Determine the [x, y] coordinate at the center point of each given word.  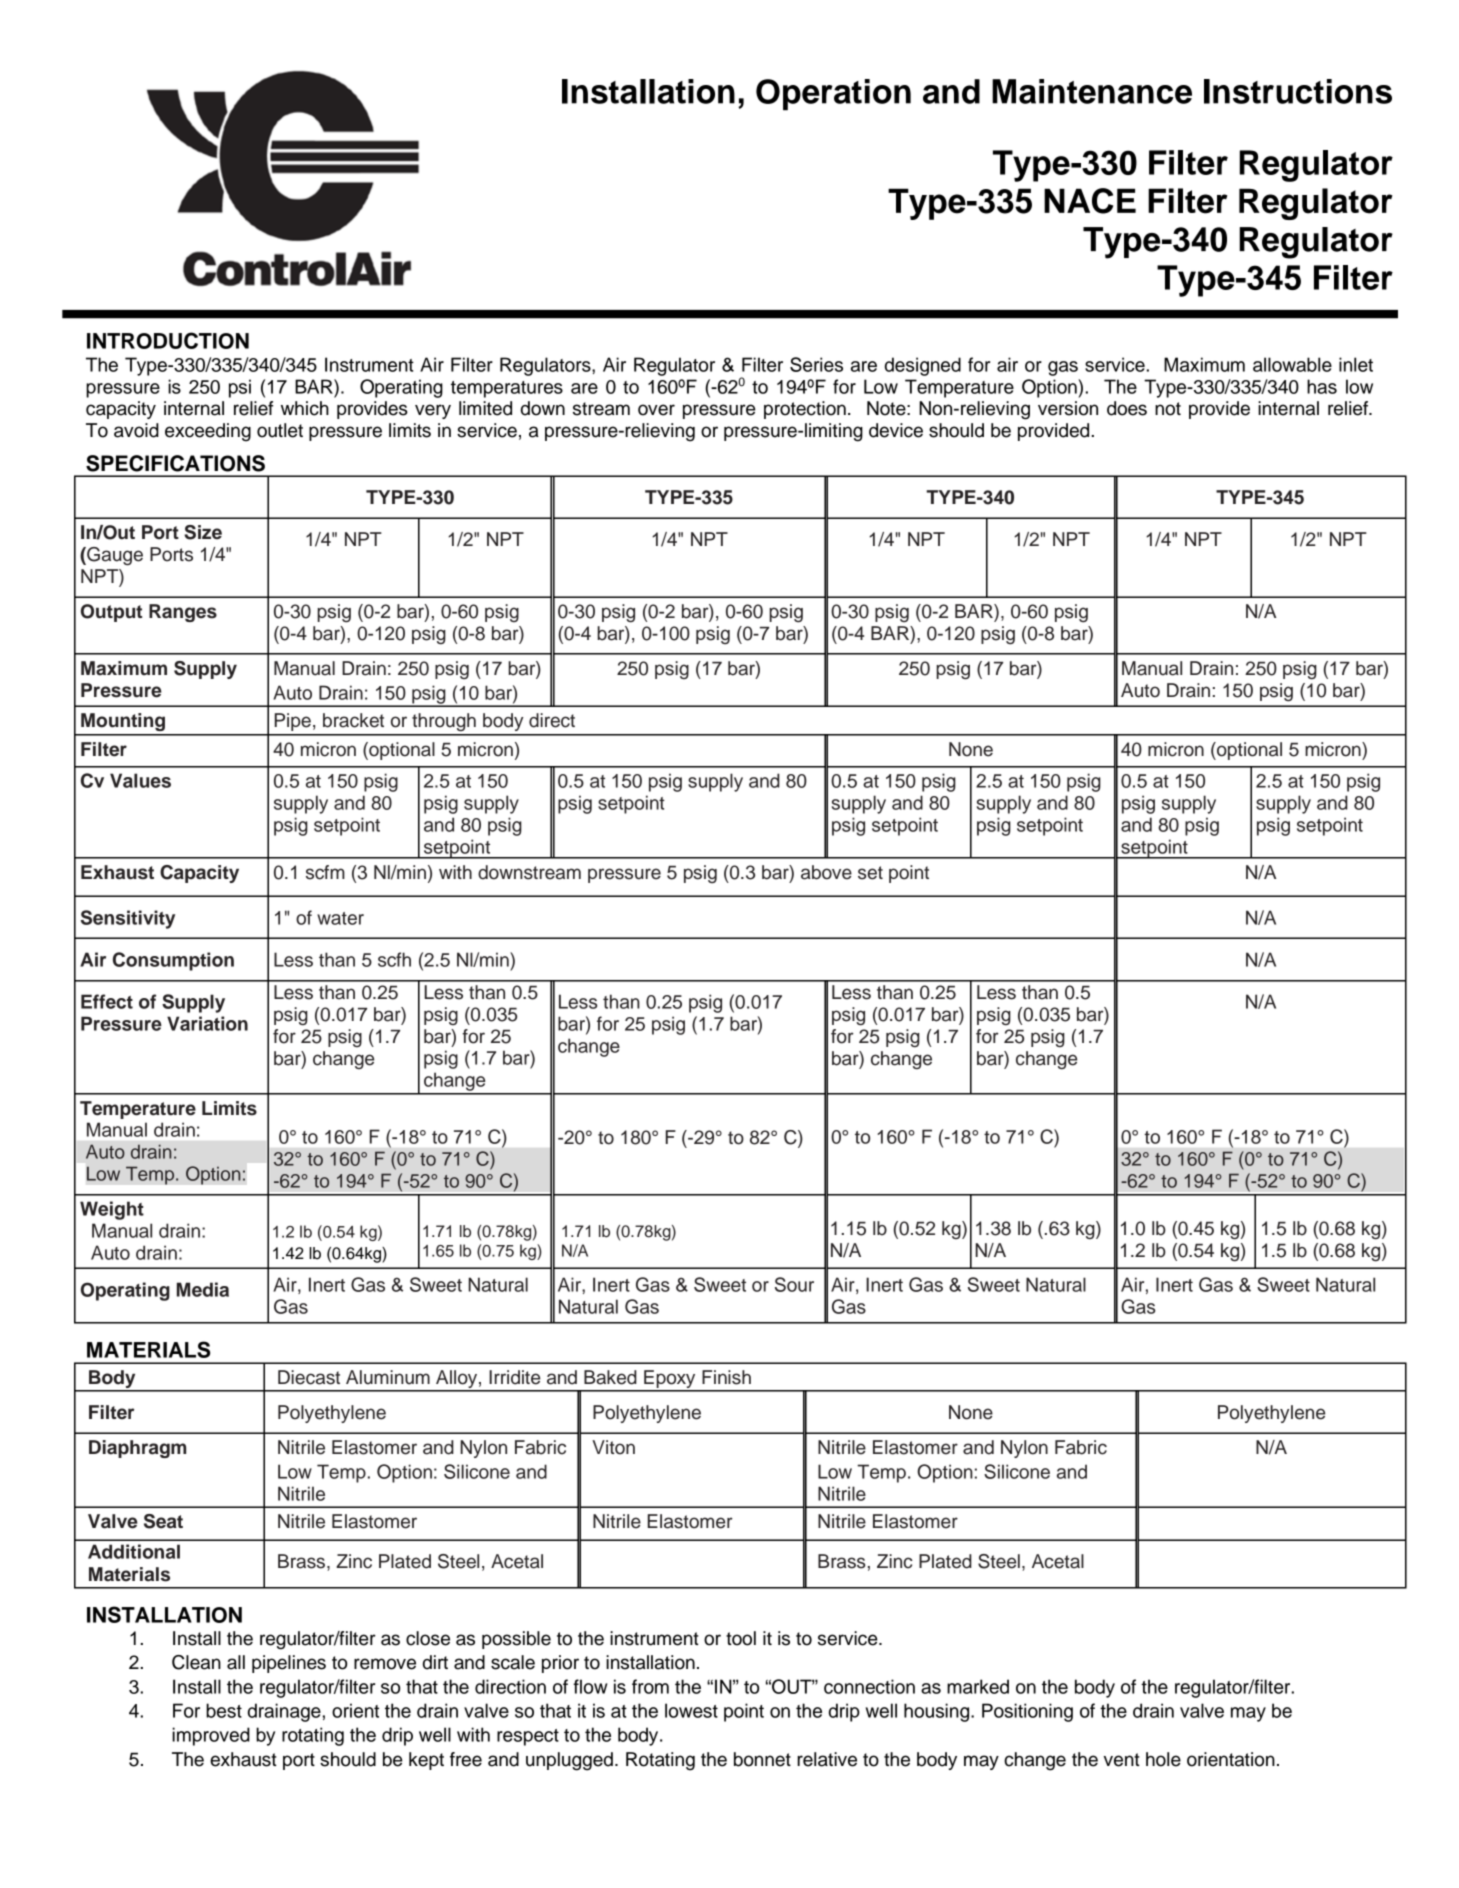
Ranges [183, 613]
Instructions [1298, 91]
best [224, 1710]
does [1127, 408]
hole [1163, 1759]
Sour [794, 1284]
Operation [833, 95]
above [826, 872]
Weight [112, 1210]
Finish [726, 1377]
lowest [691, 1710]
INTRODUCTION [168, 340]
